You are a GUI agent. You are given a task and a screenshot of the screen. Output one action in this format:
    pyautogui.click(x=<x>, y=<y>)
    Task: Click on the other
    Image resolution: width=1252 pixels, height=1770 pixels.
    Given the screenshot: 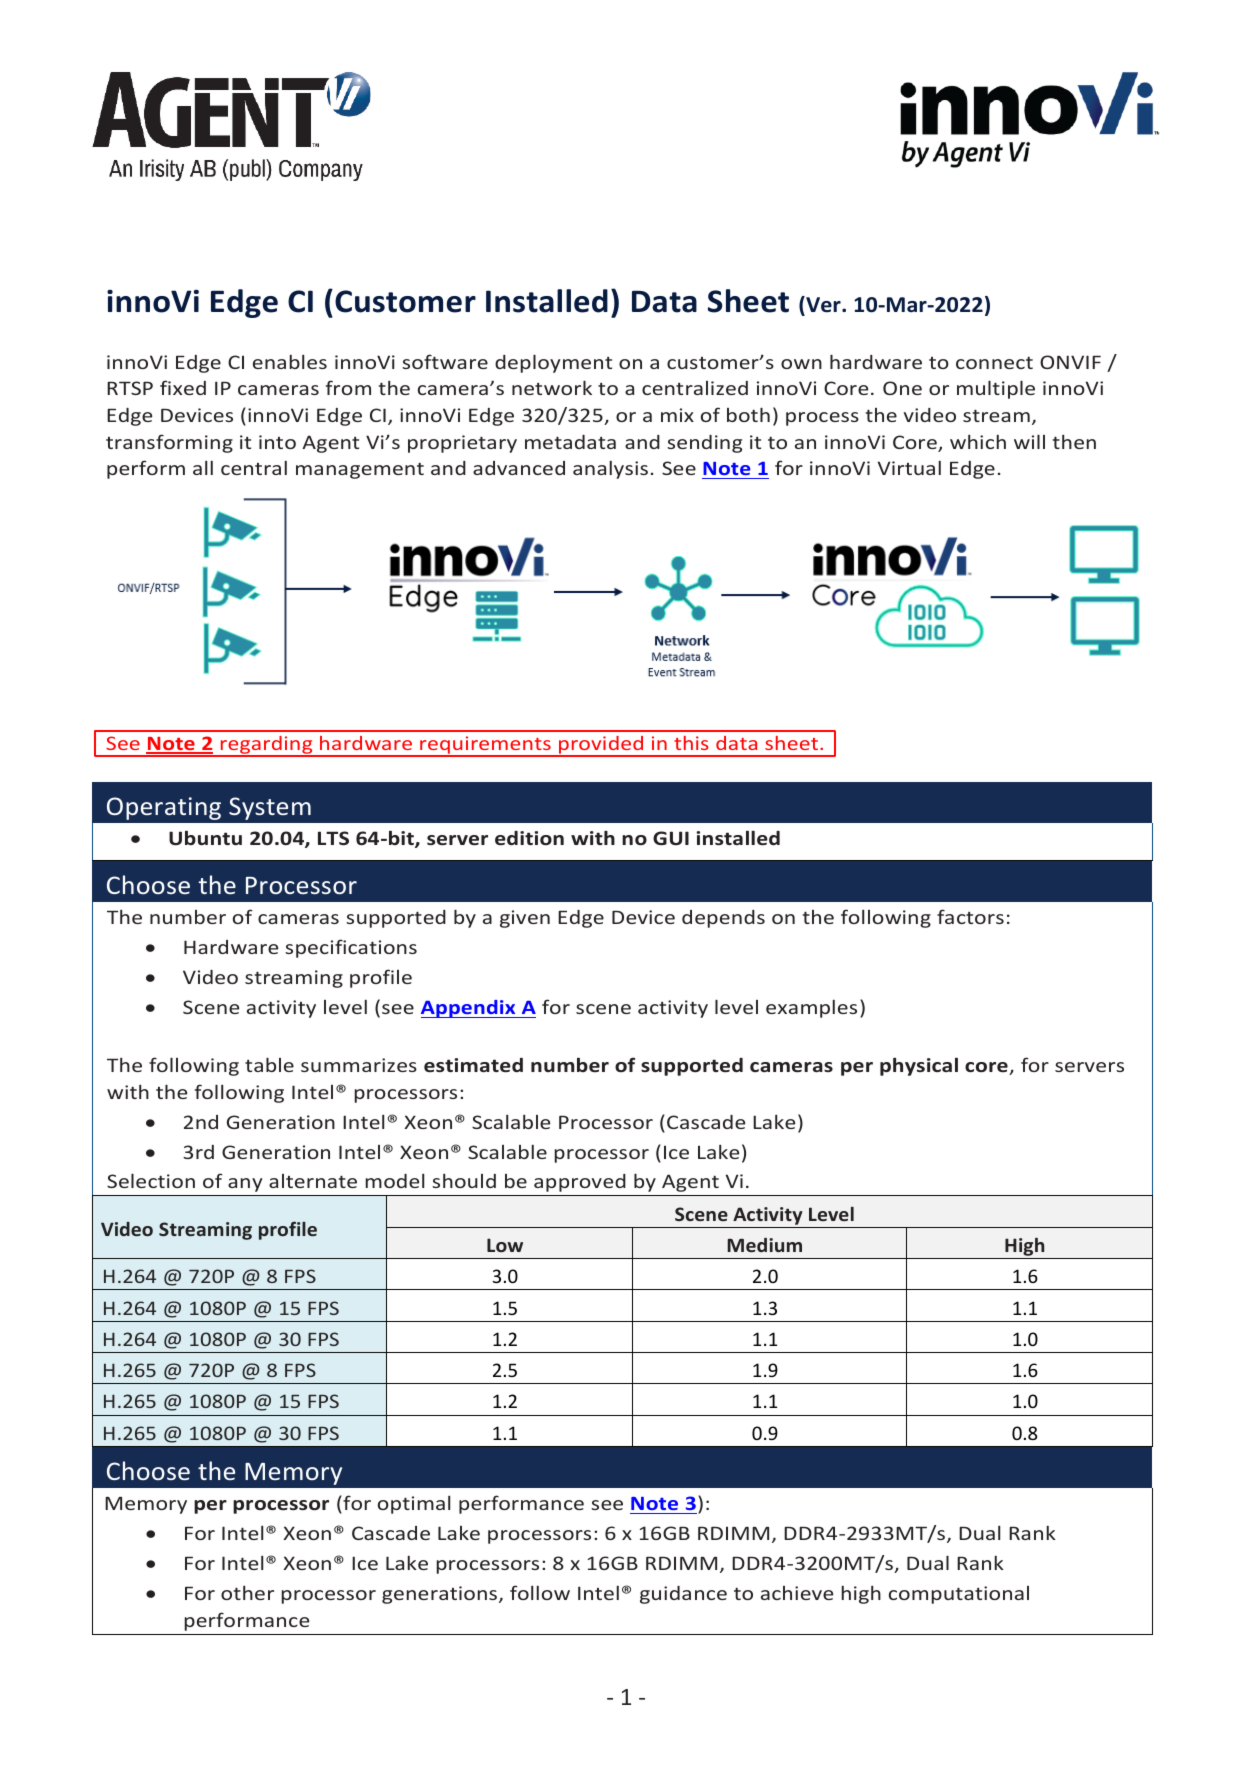 What is the action you would take?
    pyautogui.click(x=247, y=1592)
